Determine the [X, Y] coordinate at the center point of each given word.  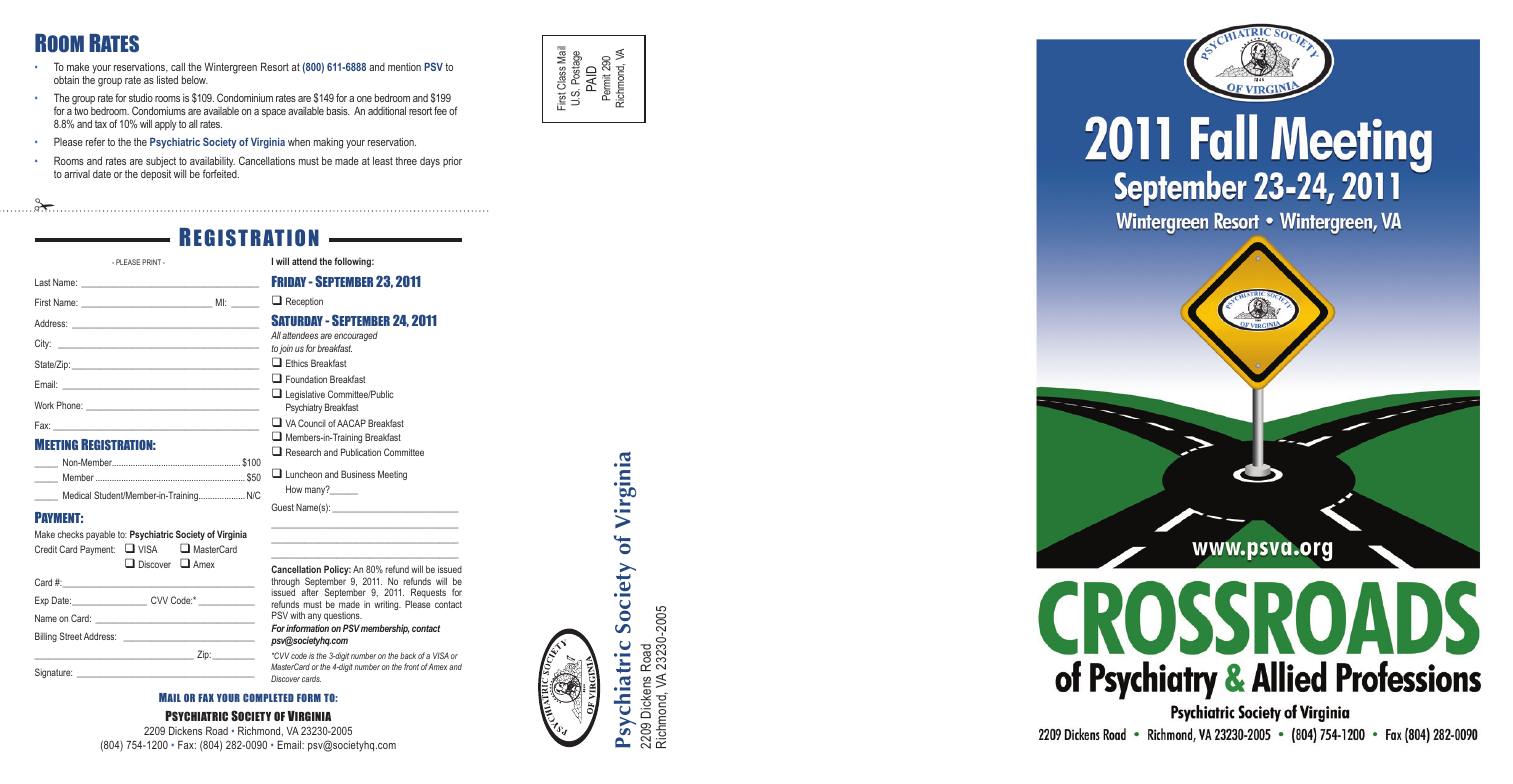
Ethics [297, 363]
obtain [66, 80]
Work [44, 405]
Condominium [245, 97]
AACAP [351, 423]
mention [404, 67]
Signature [53, 673]
